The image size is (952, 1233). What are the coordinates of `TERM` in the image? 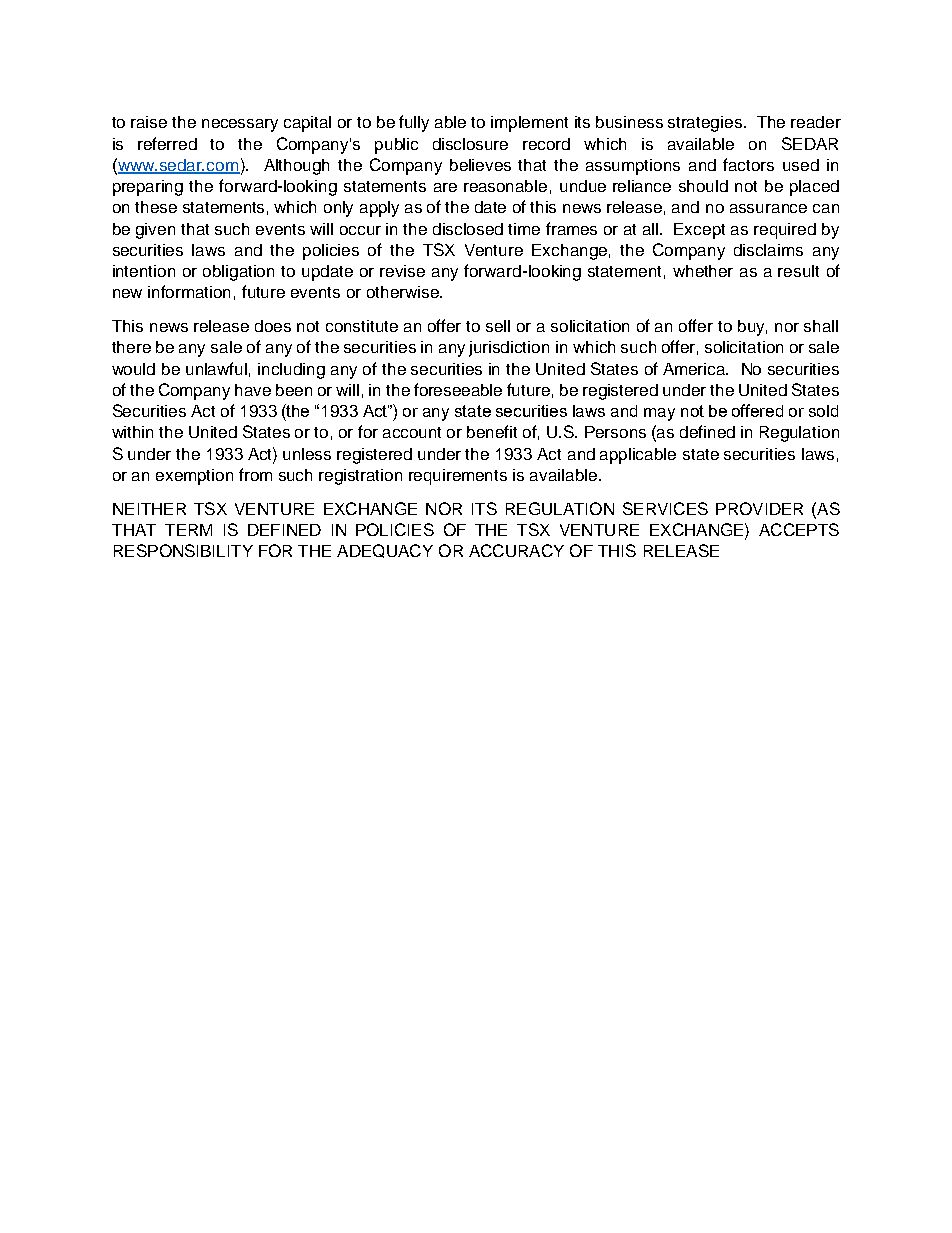 It's located at (188, 530).
